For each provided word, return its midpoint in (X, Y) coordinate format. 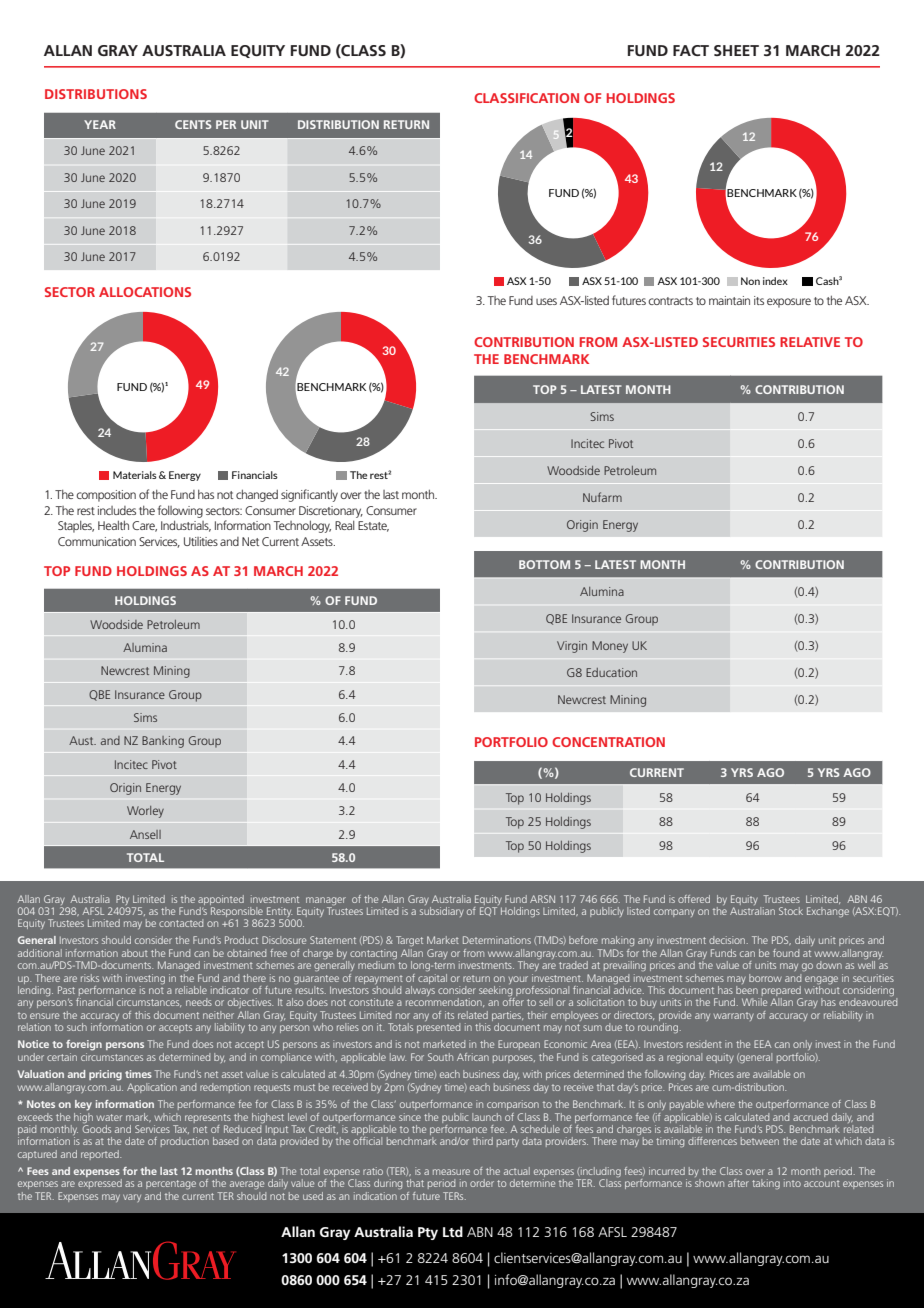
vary (132, 1198)
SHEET (736, 50)
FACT (691, 50)
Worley (145, 812)
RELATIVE (810, 342)
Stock (791, 911)
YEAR (100, 124)
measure (451, 1172)
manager (326, 901)
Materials (135, 475)
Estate (373, 526)
